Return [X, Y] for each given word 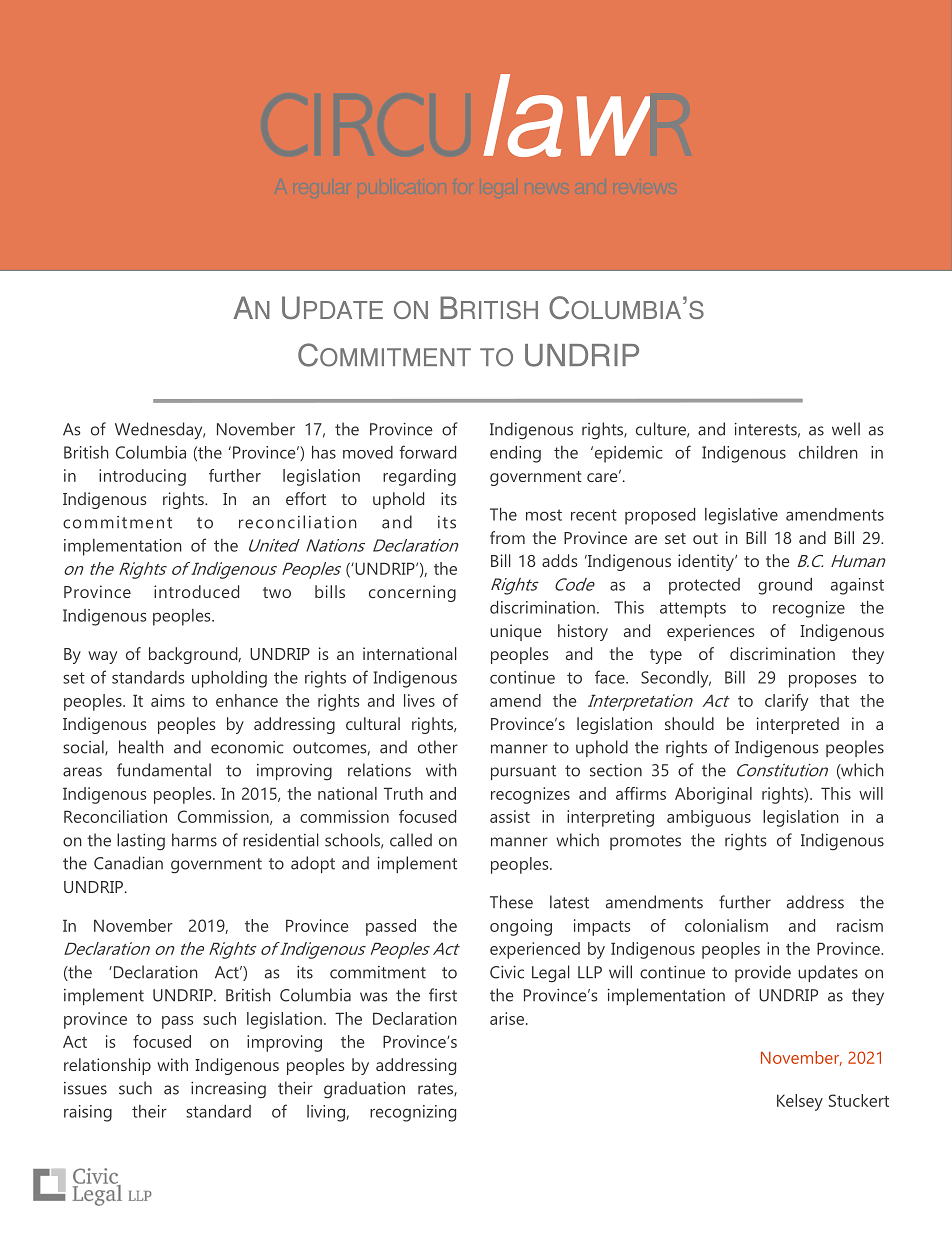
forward [427, 452]
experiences [711, 632]
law [567, 115]
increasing [228, 1090]
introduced [196, 591]
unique [516, 632]
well [846, 429]
